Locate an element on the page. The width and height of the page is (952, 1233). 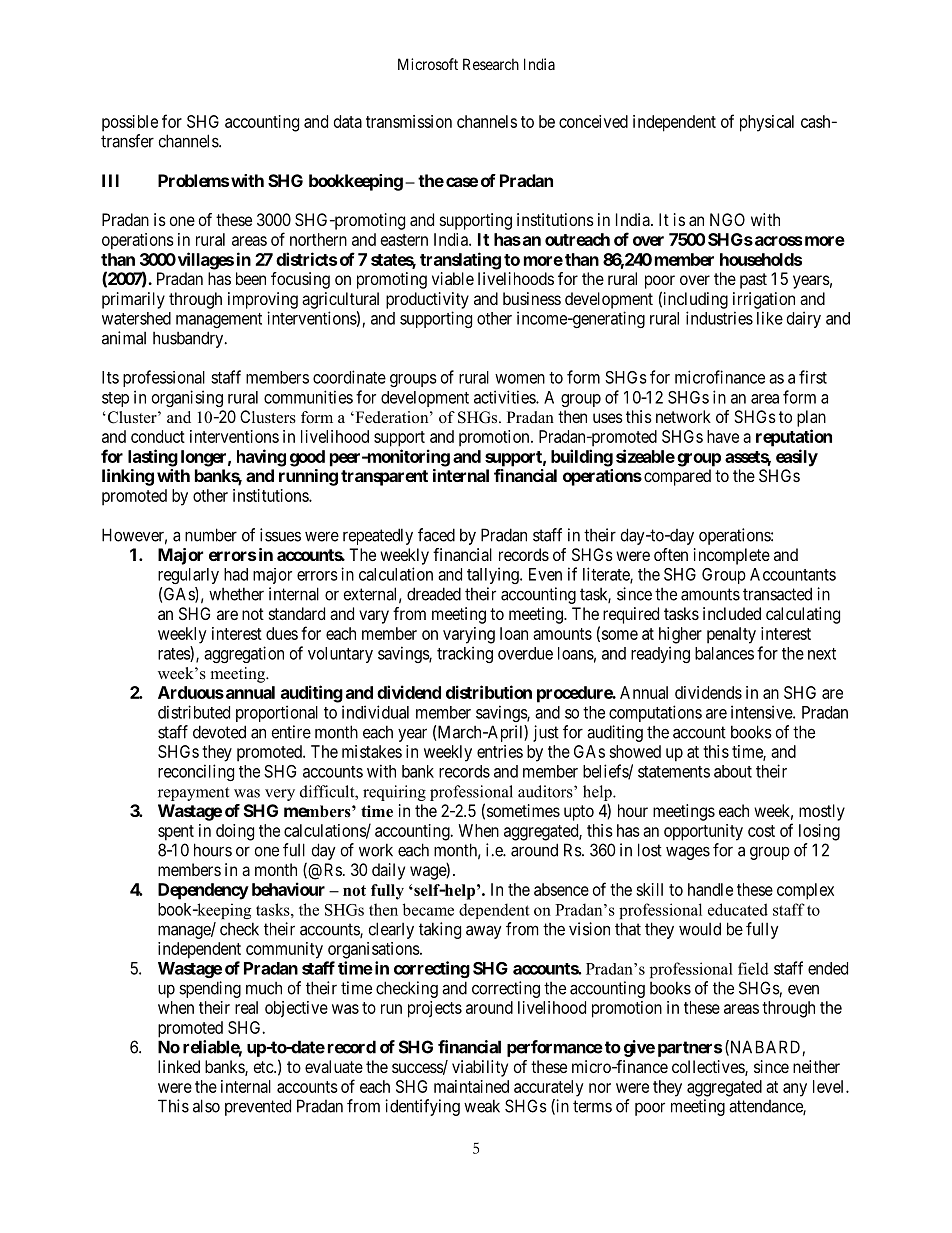
Research is located at coordinates (491, 64).
